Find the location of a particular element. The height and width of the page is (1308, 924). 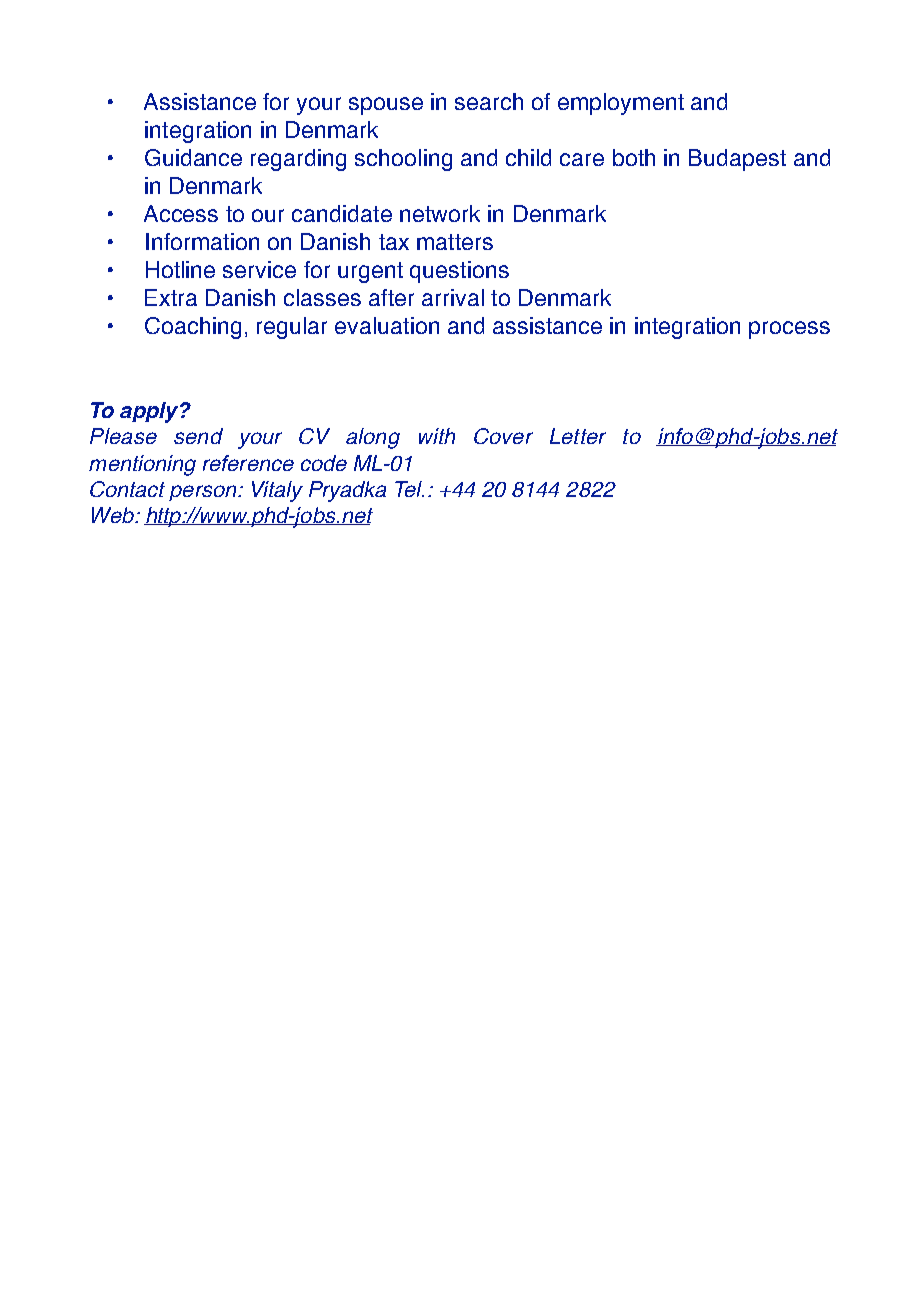

Letter is located at coordinates (578, 436).
